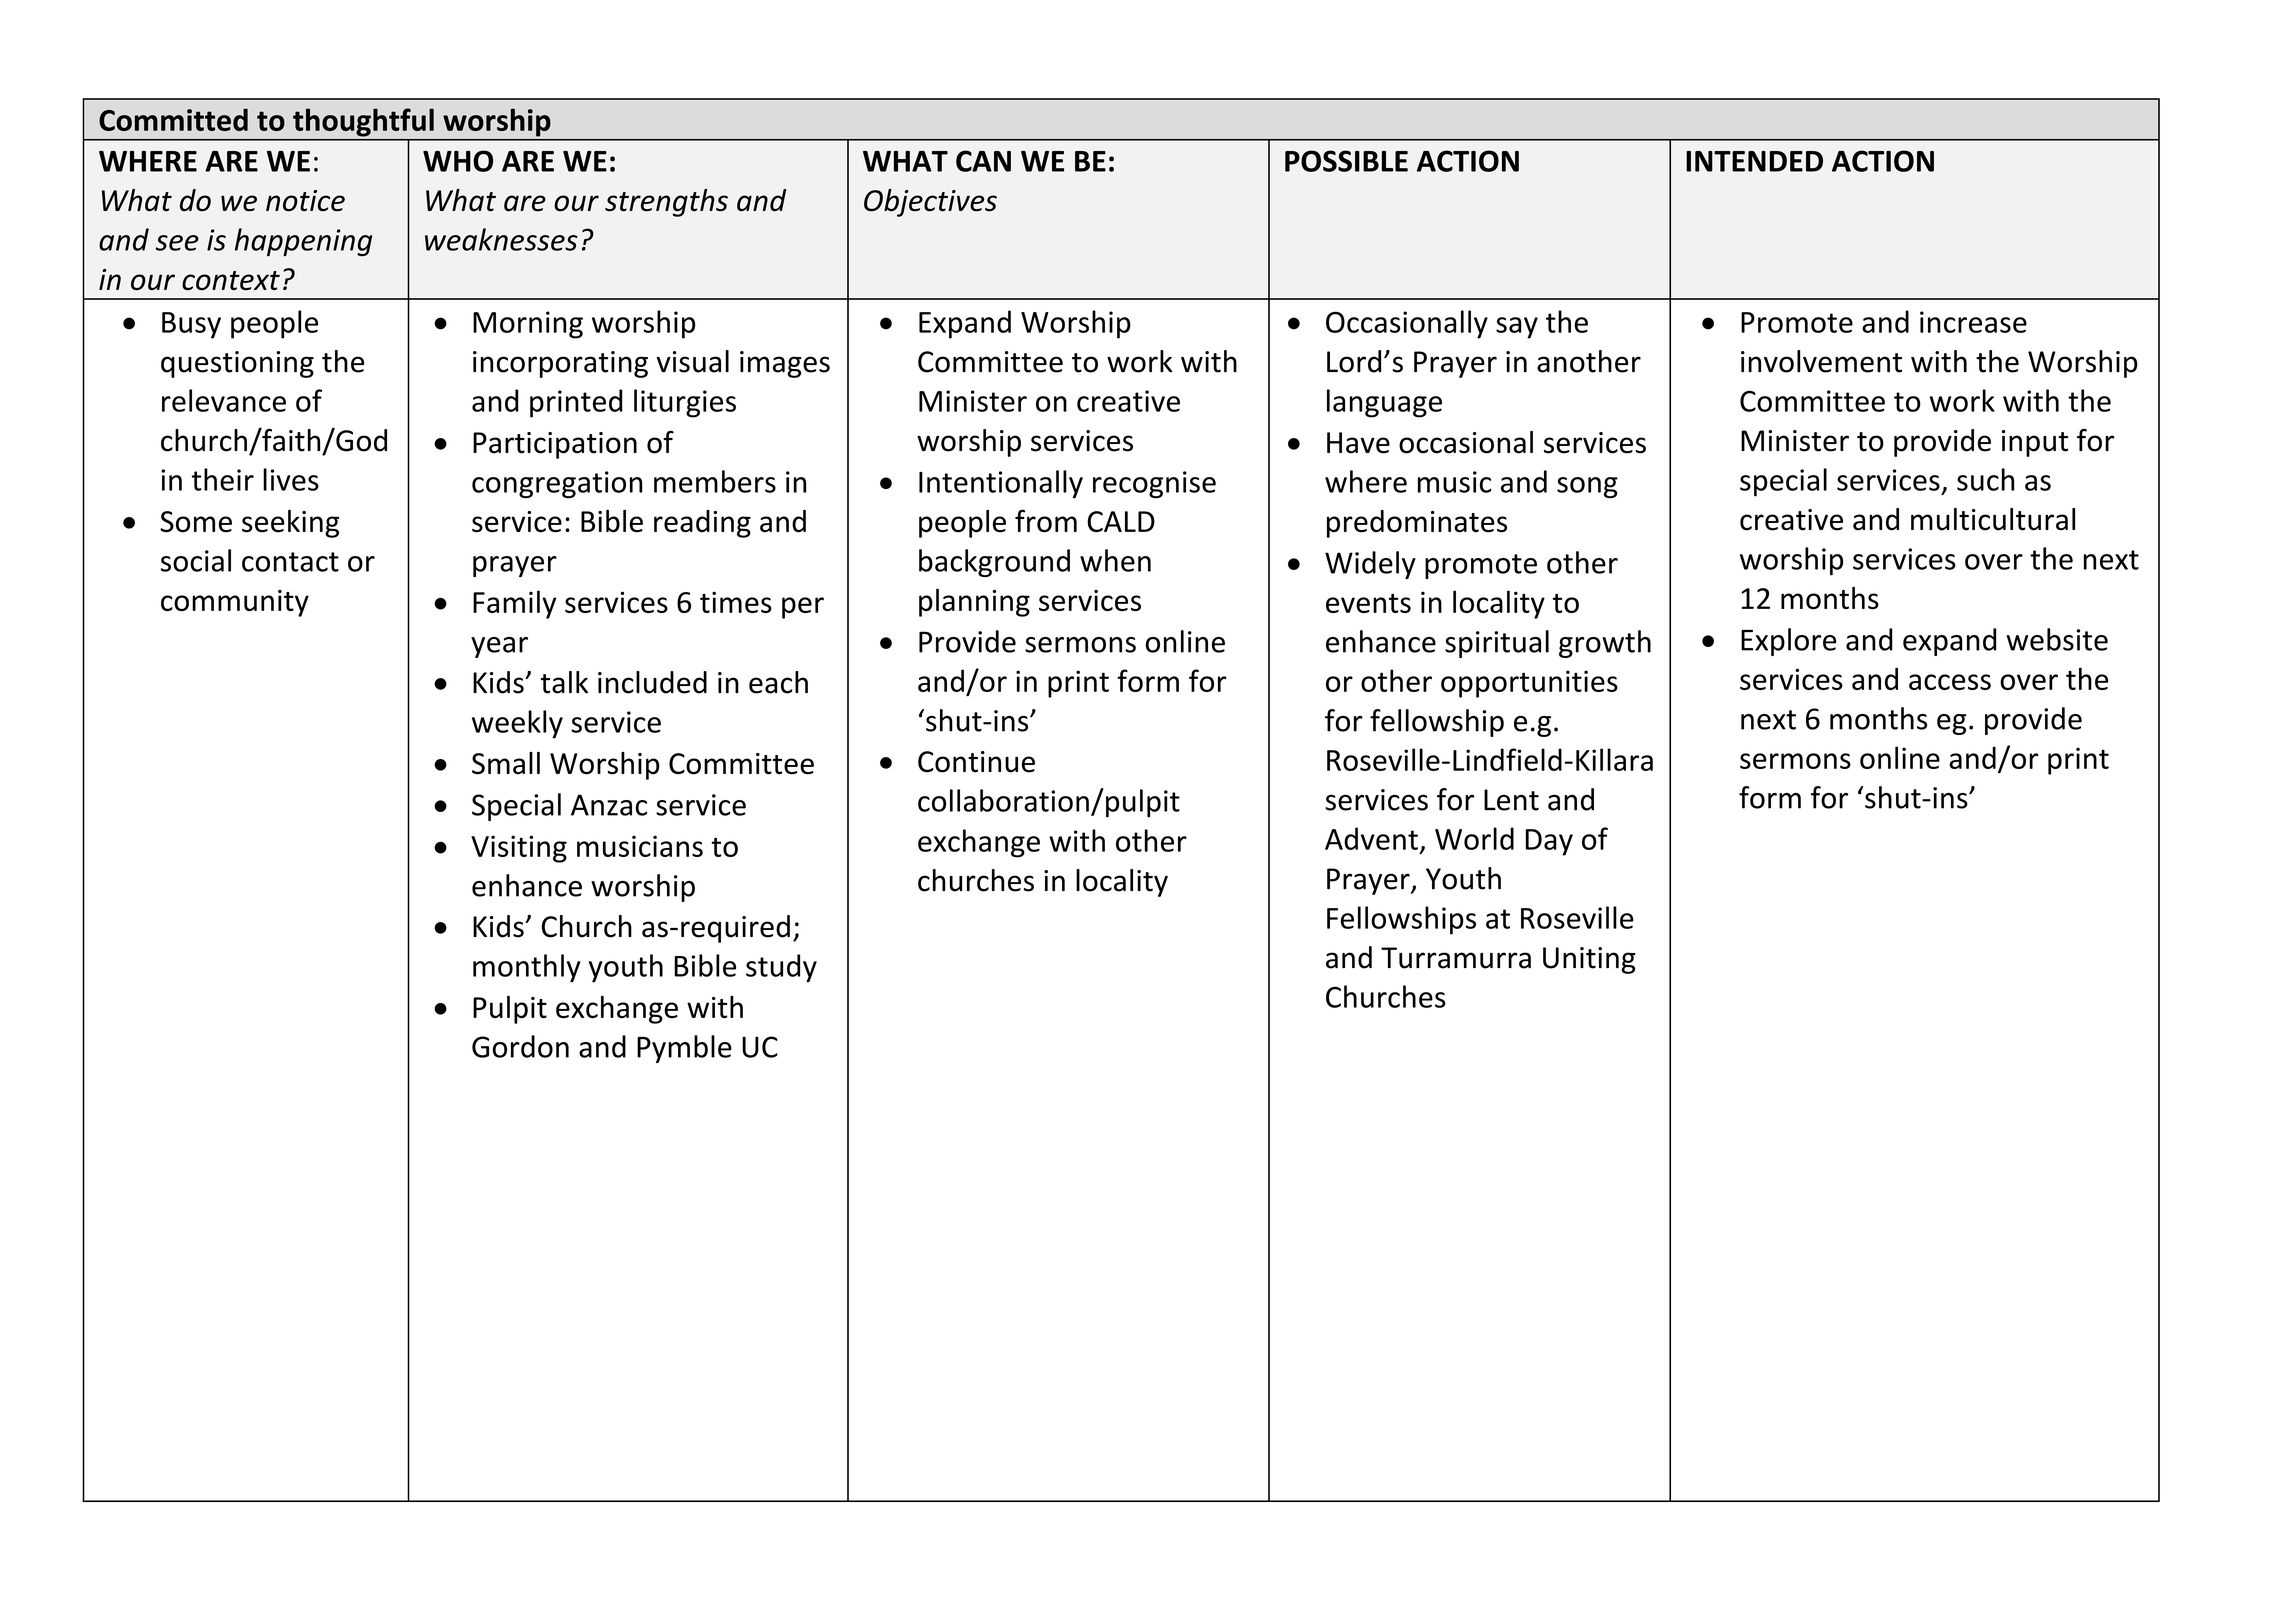  What do you see at coordinates (1973, 322) in the page?
I see `increase` at bounding box center [1973, 322].
